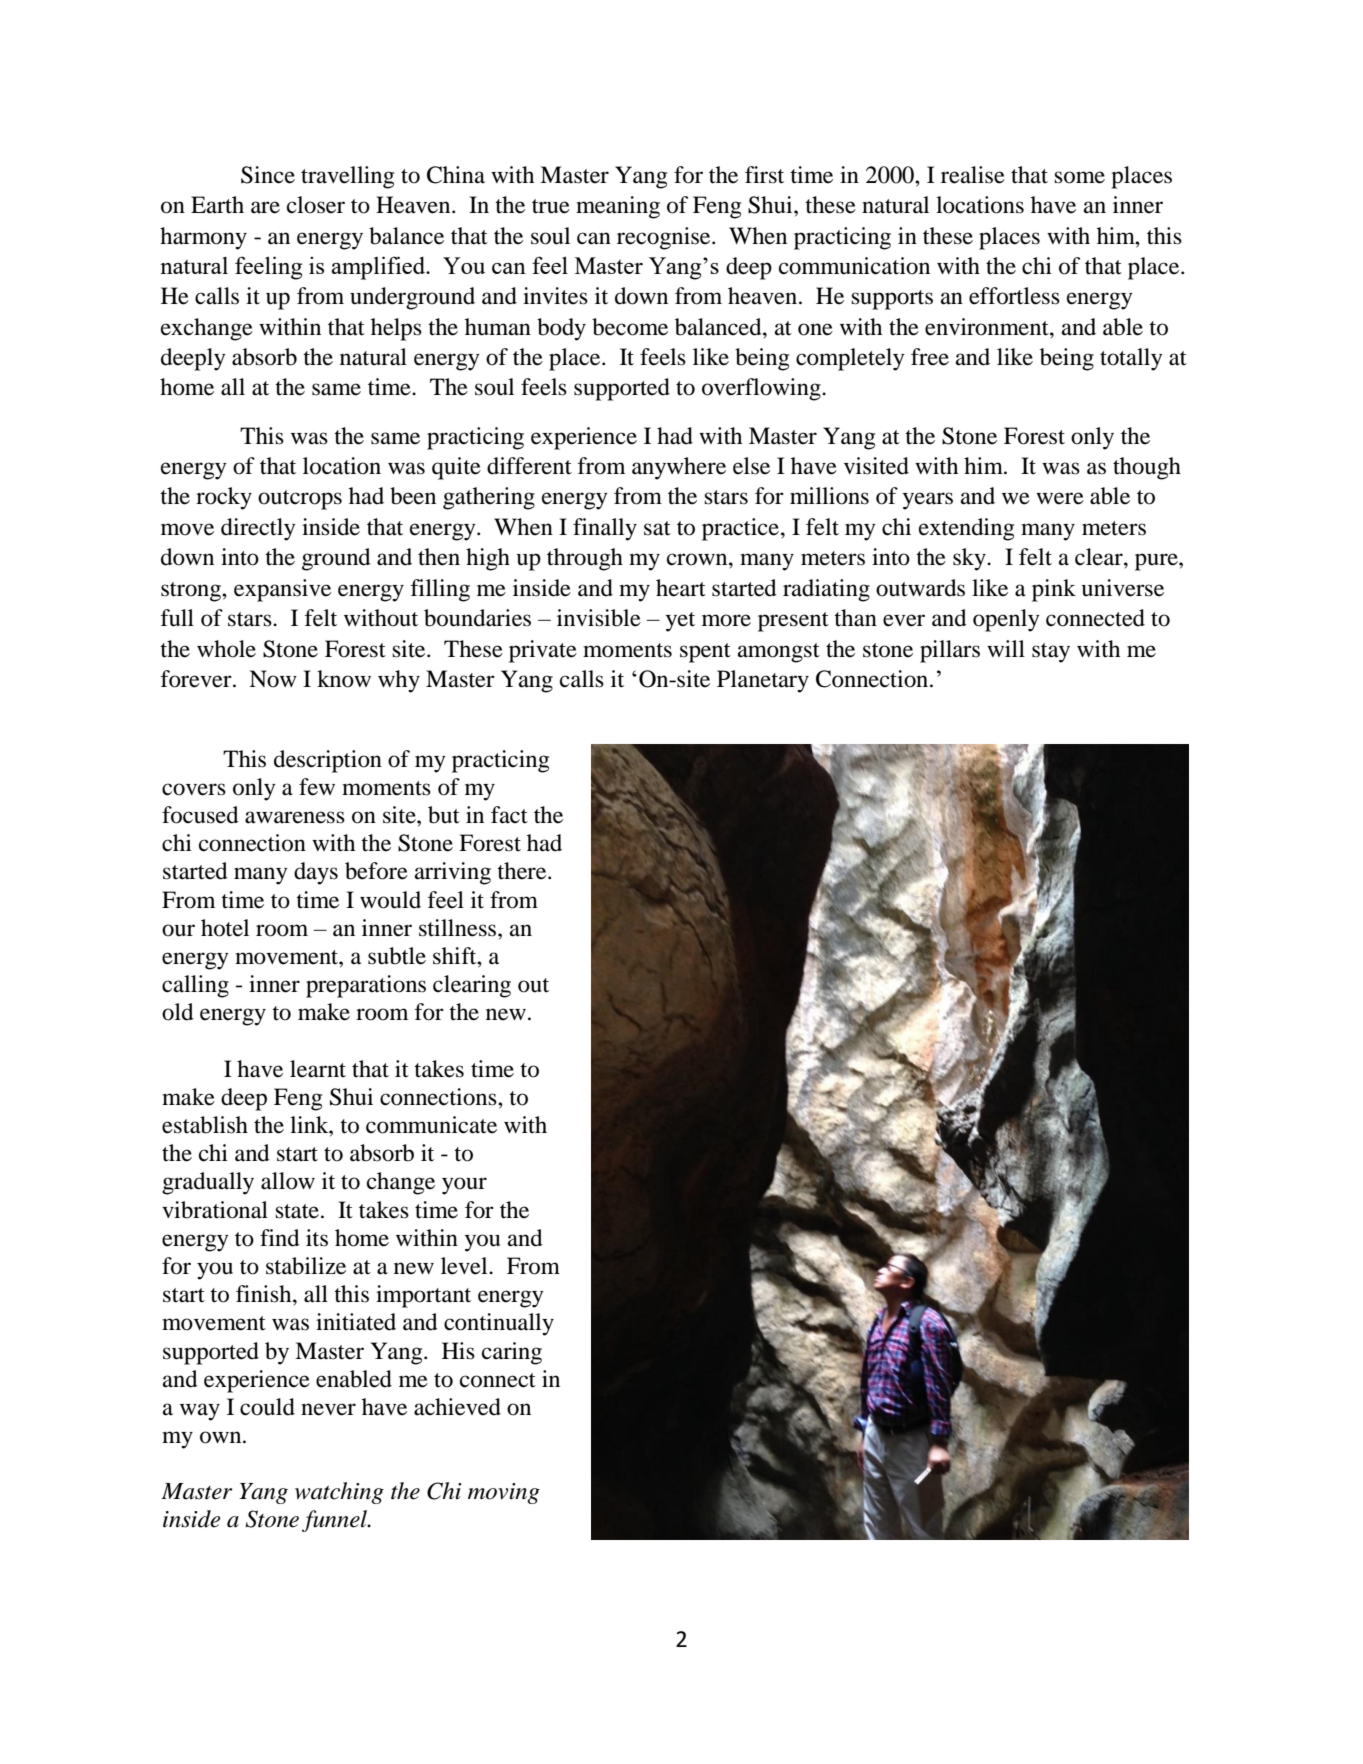 The image size is (1363, 1764). What do you see at coordinates (1051, 653) in the document?
I see `stay` at bounding box center [1051, 653].
